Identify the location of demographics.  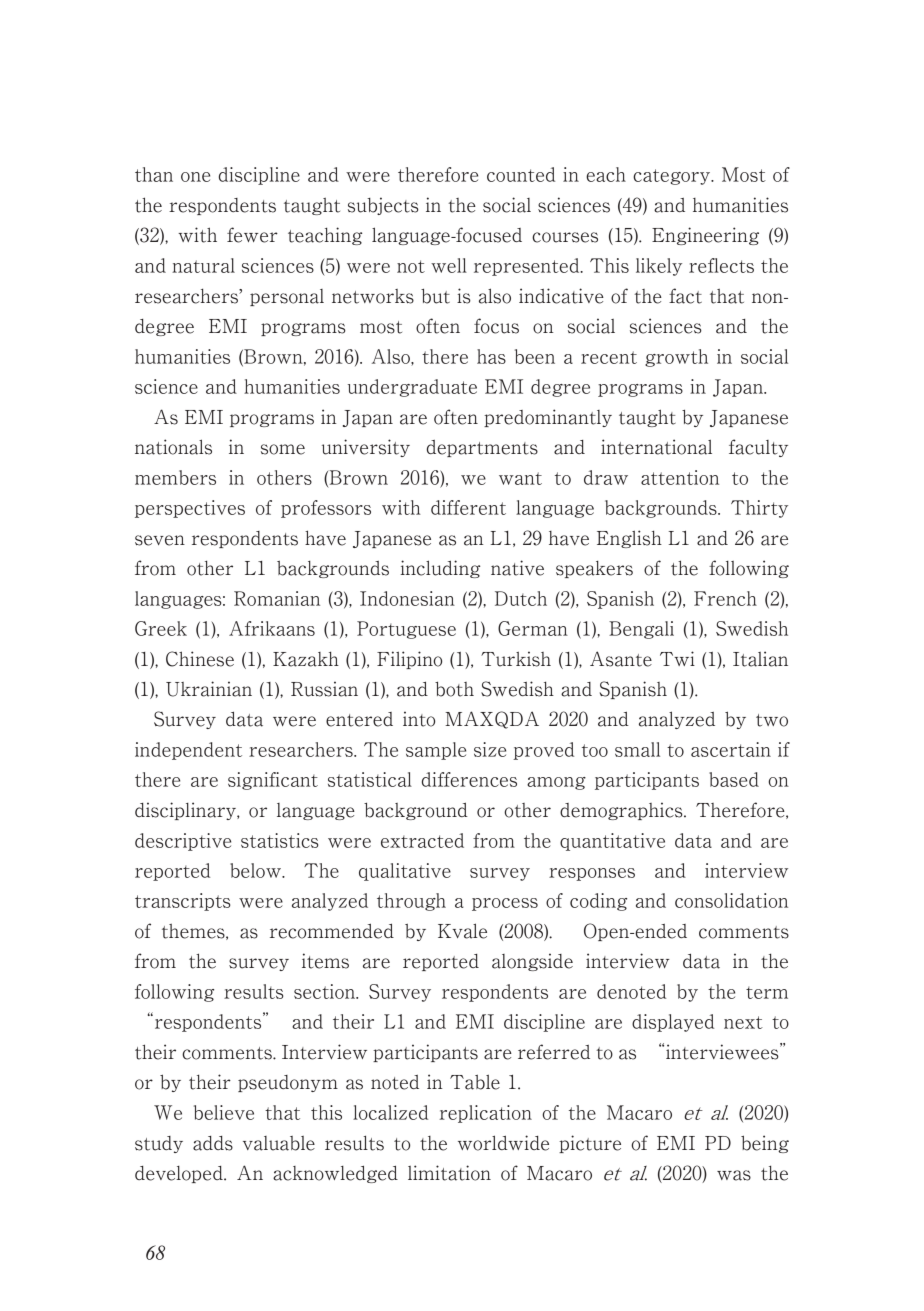
(622, 811).
